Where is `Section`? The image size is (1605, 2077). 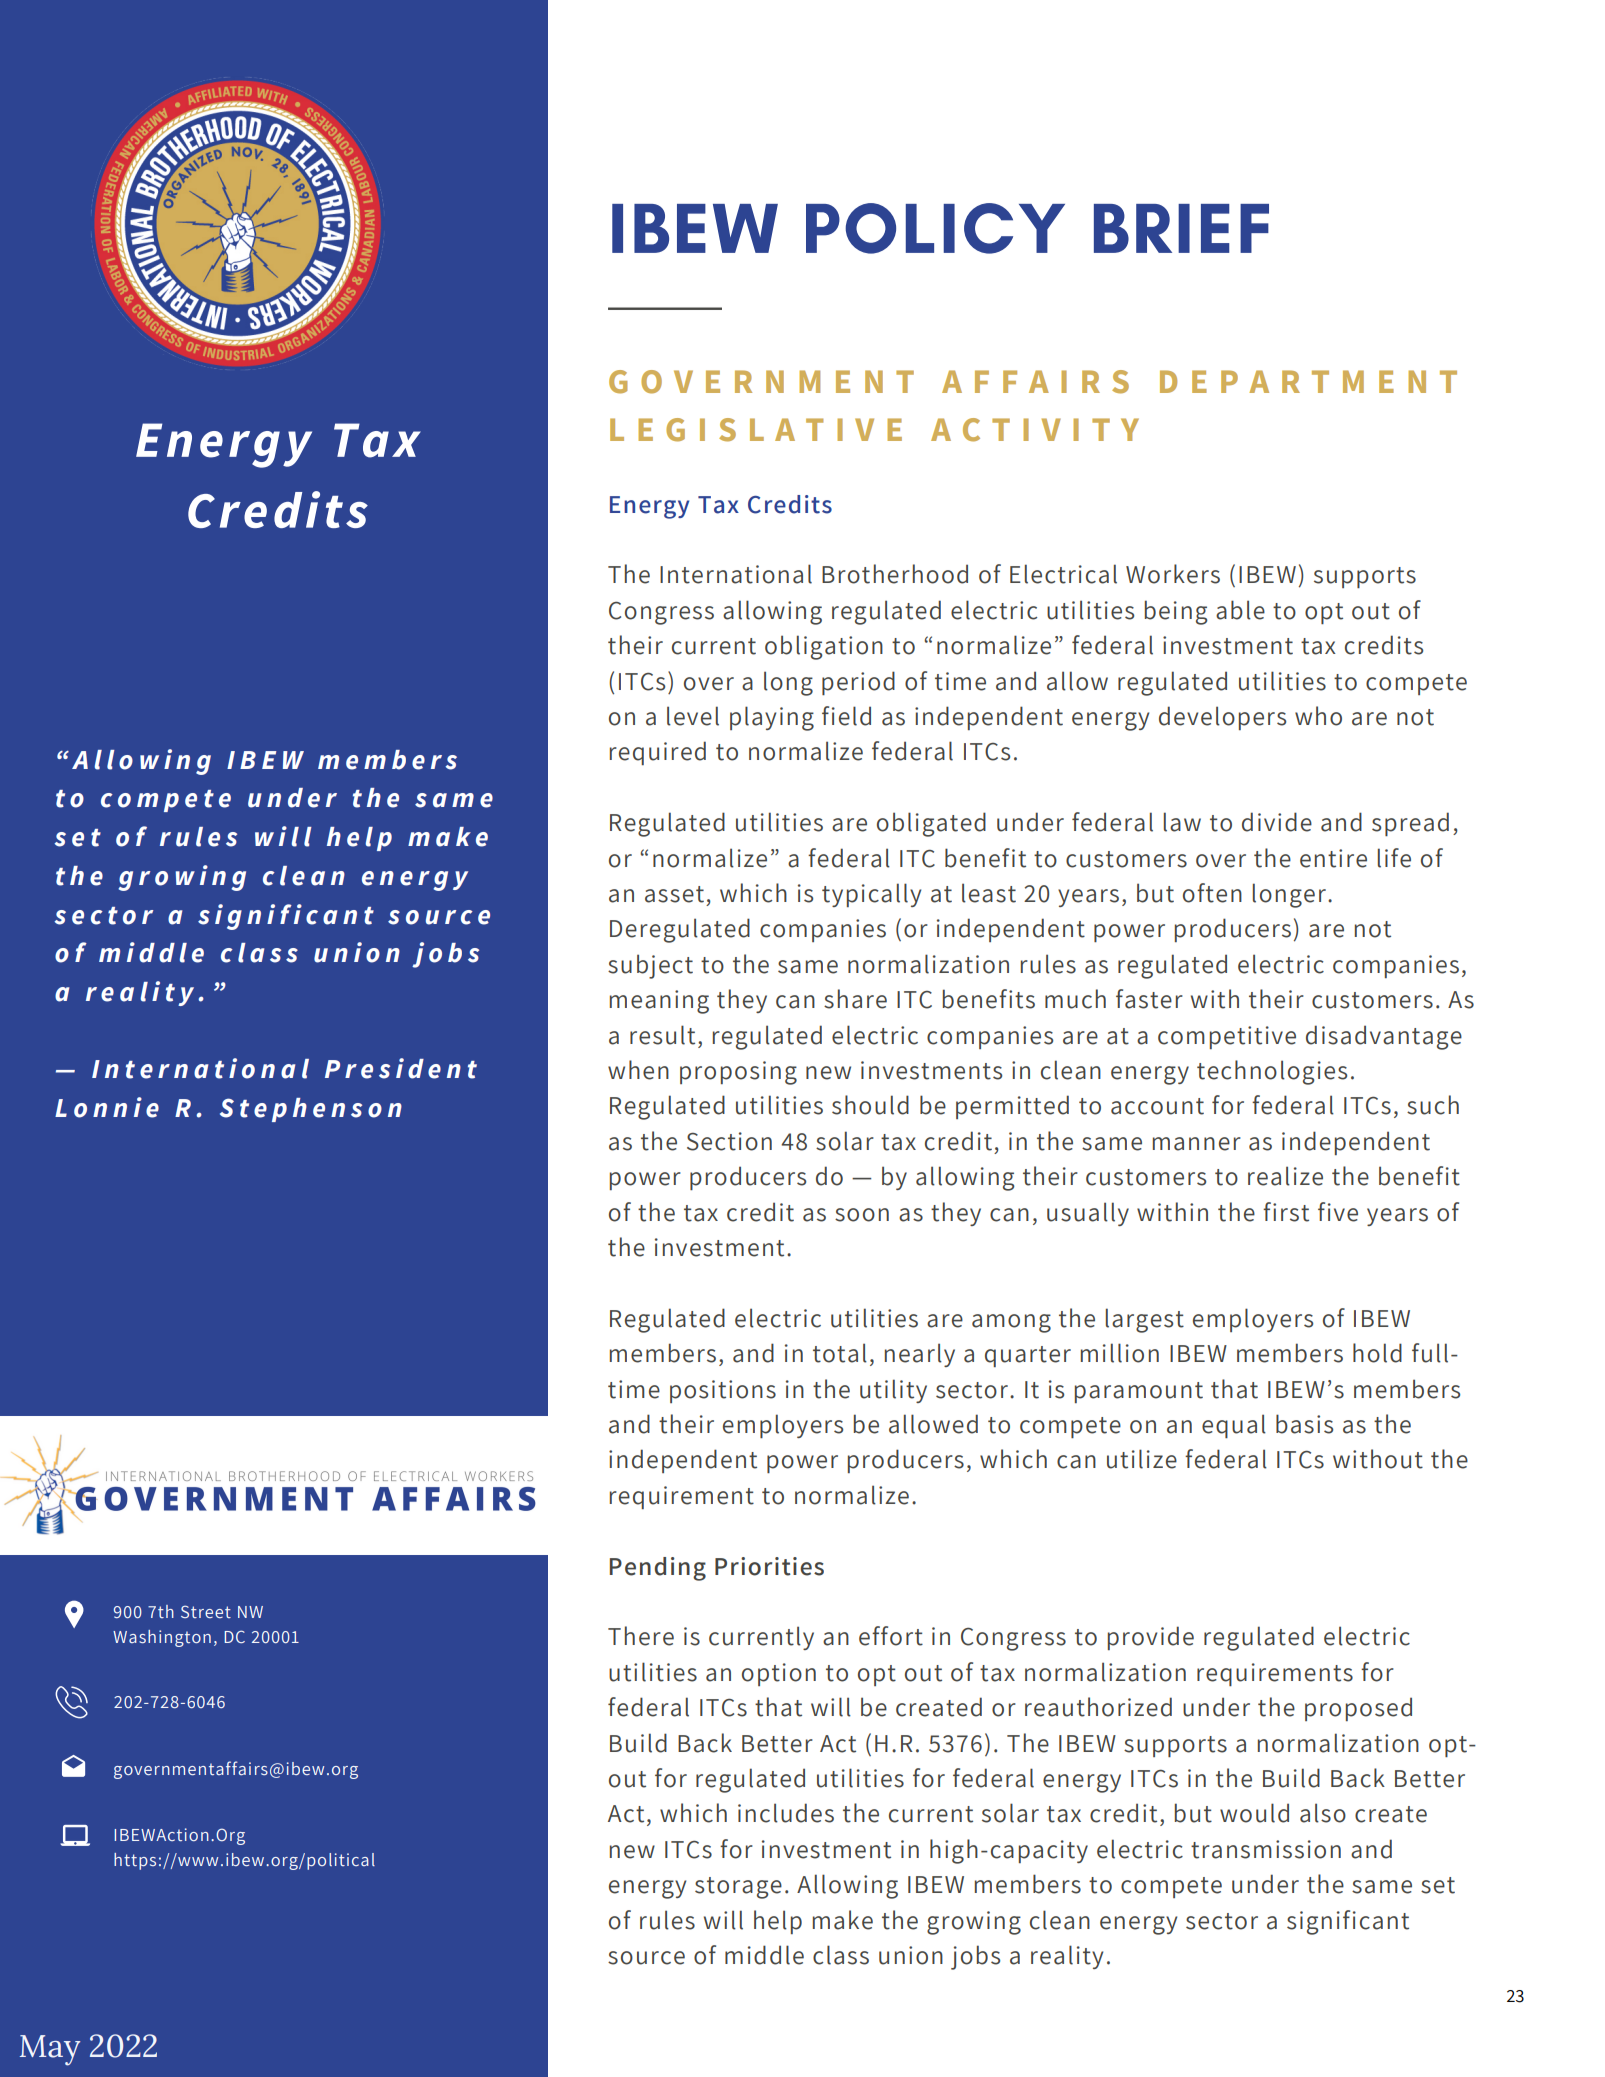 Section is located at coordinates (729, 1141).
